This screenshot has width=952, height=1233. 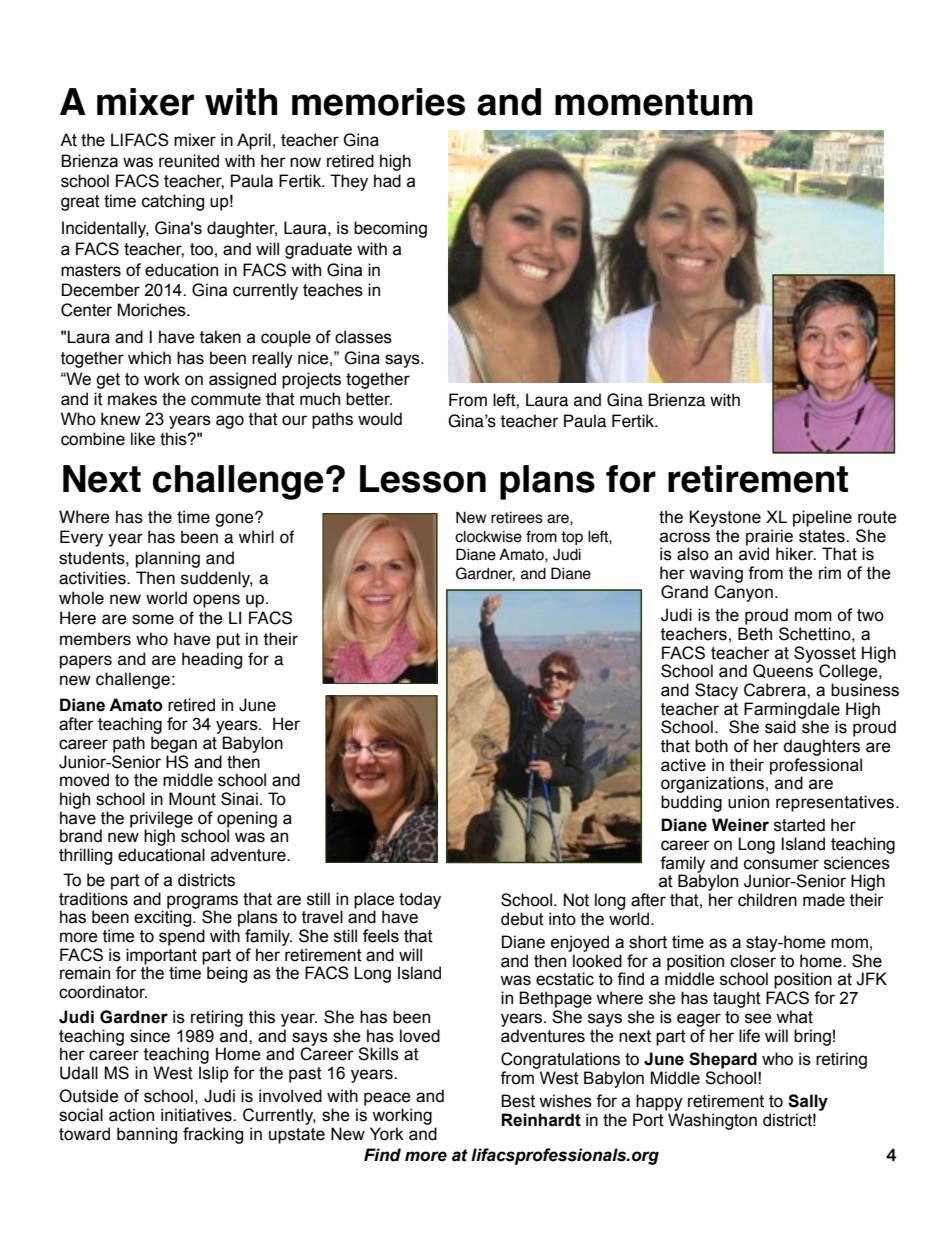 What do you see at coordinates (748, 802) in the screenshot?
I see `union` at bounding box center [748, 802].
